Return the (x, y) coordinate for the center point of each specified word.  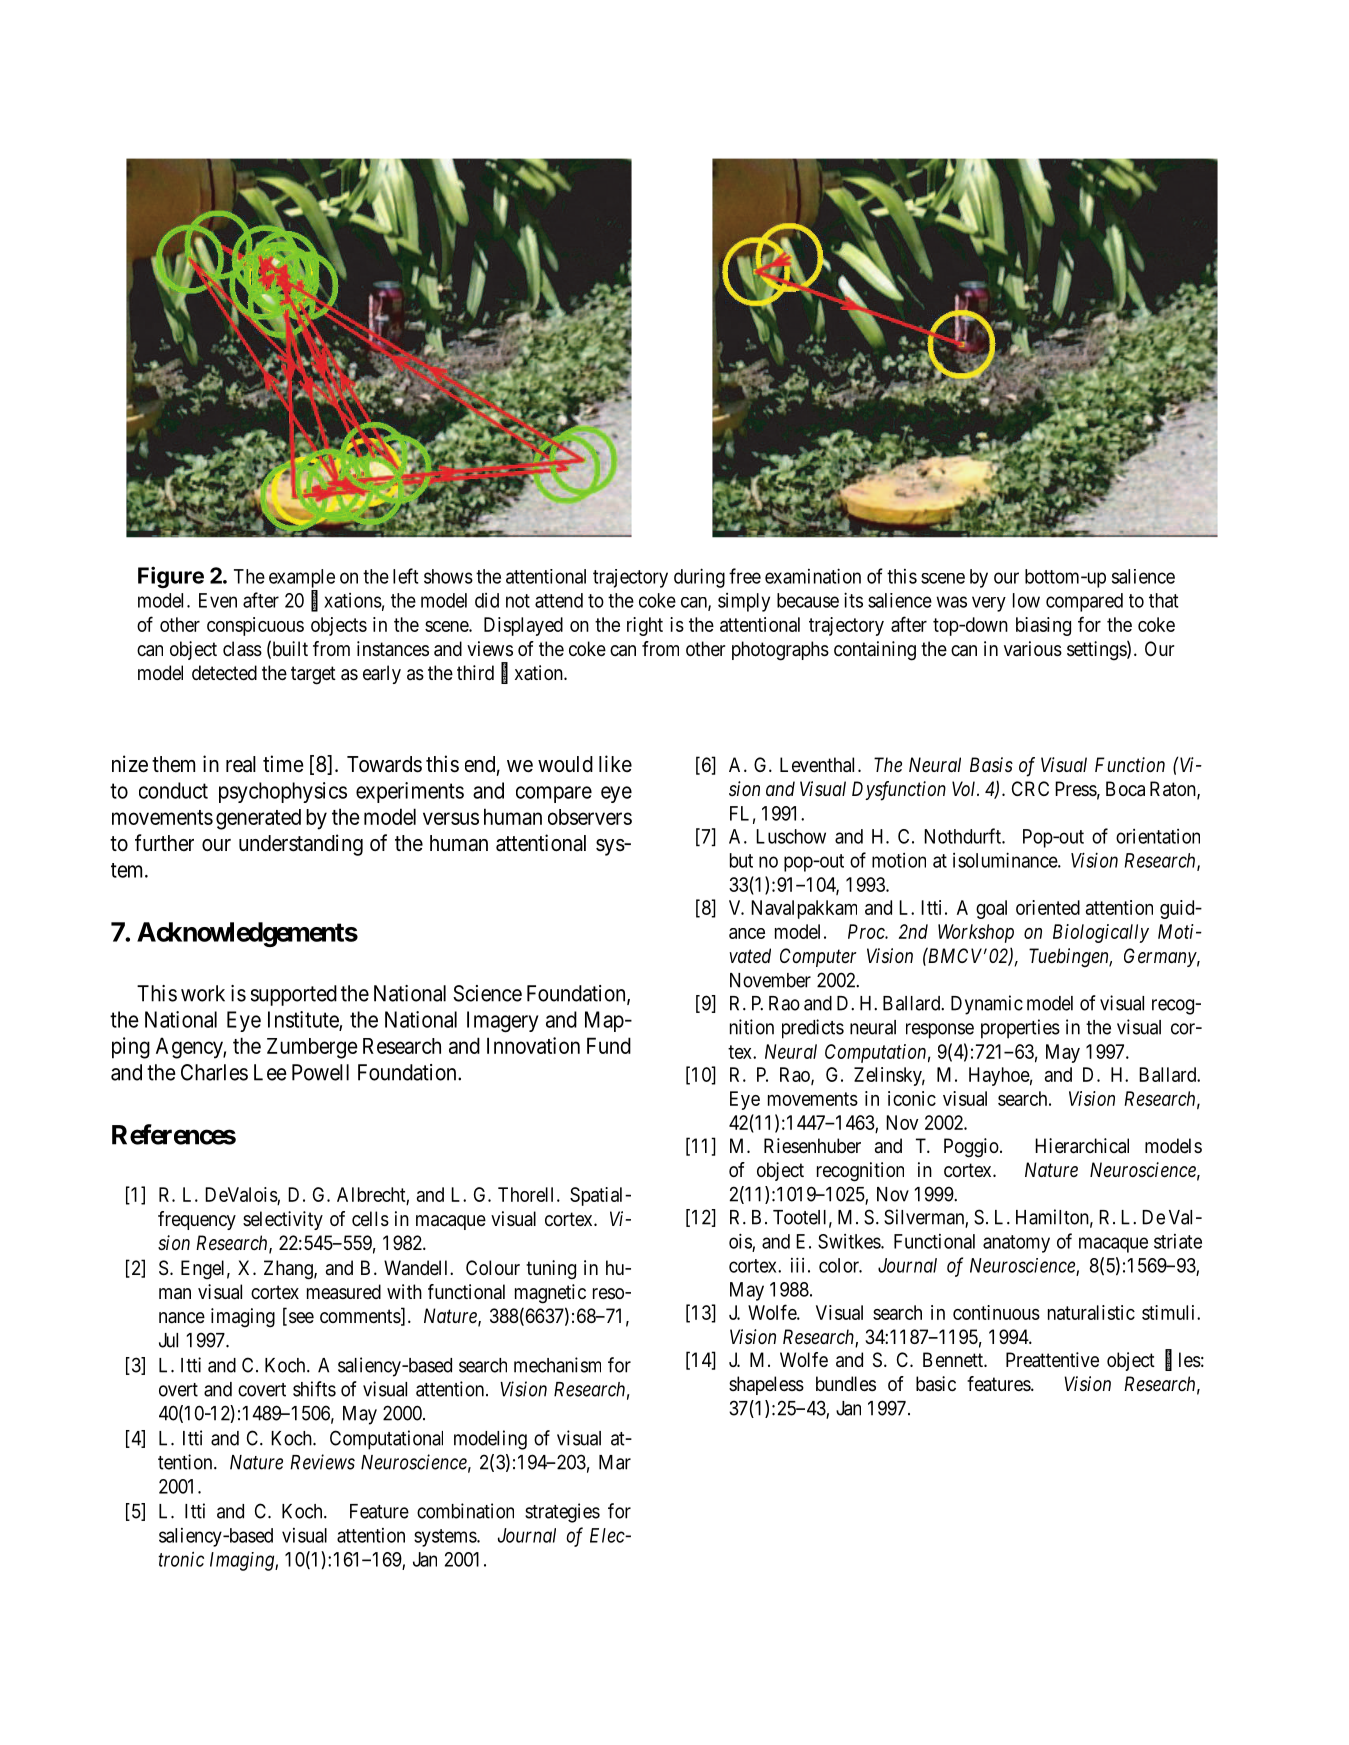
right (645, 626)
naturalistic (1091, 1312)
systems (446, 1538)
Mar (615, 1462)
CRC (1030, 788)
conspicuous (255, 626)
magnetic (550, 1294)
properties (1020, 1029)
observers (590, 817)
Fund (609, 1045)
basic (936, 1384)
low (1026, 600)
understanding (301, 845)
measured (344, 1292)
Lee (270, 1072)
